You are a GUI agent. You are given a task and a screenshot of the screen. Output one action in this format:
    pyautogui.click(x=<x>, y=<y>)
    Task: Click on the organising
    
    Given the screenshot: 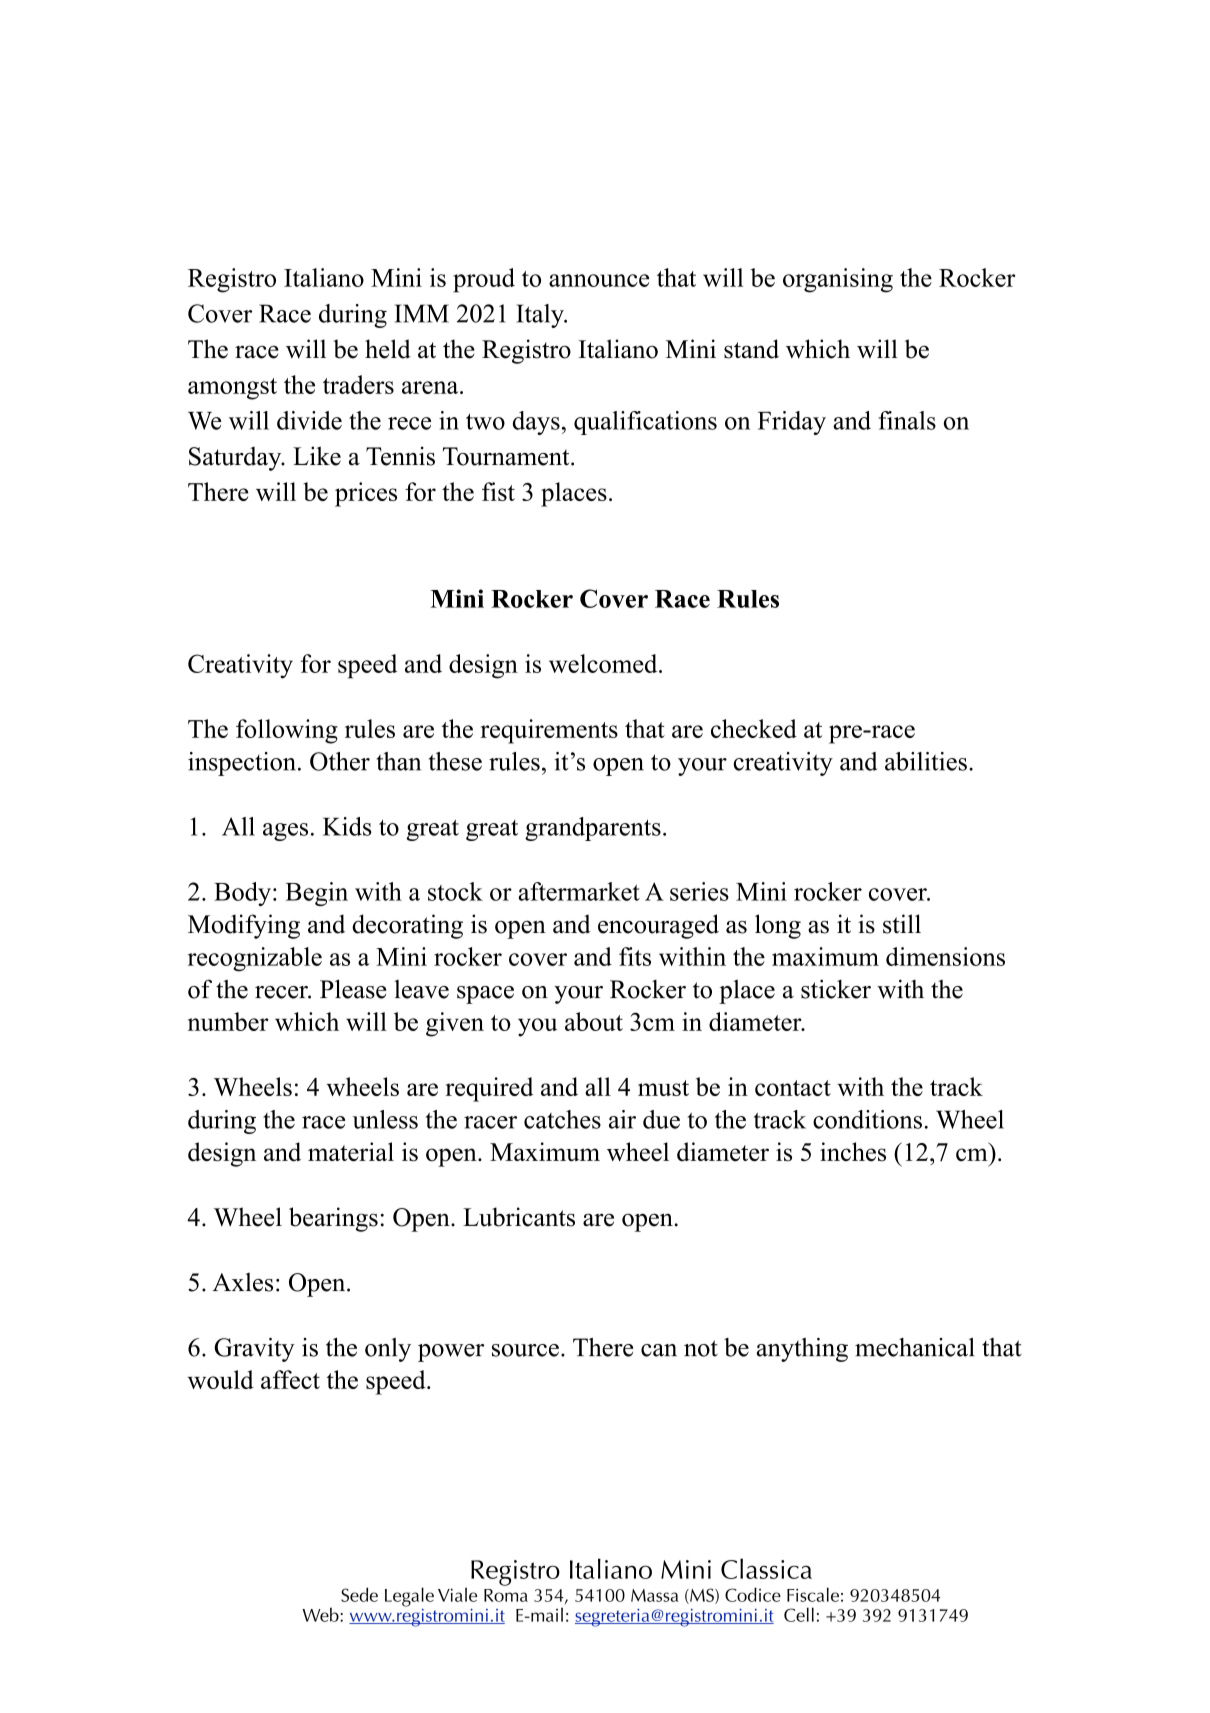 What is the action you would take?
    pyautogui.click(x=838, y=280)
